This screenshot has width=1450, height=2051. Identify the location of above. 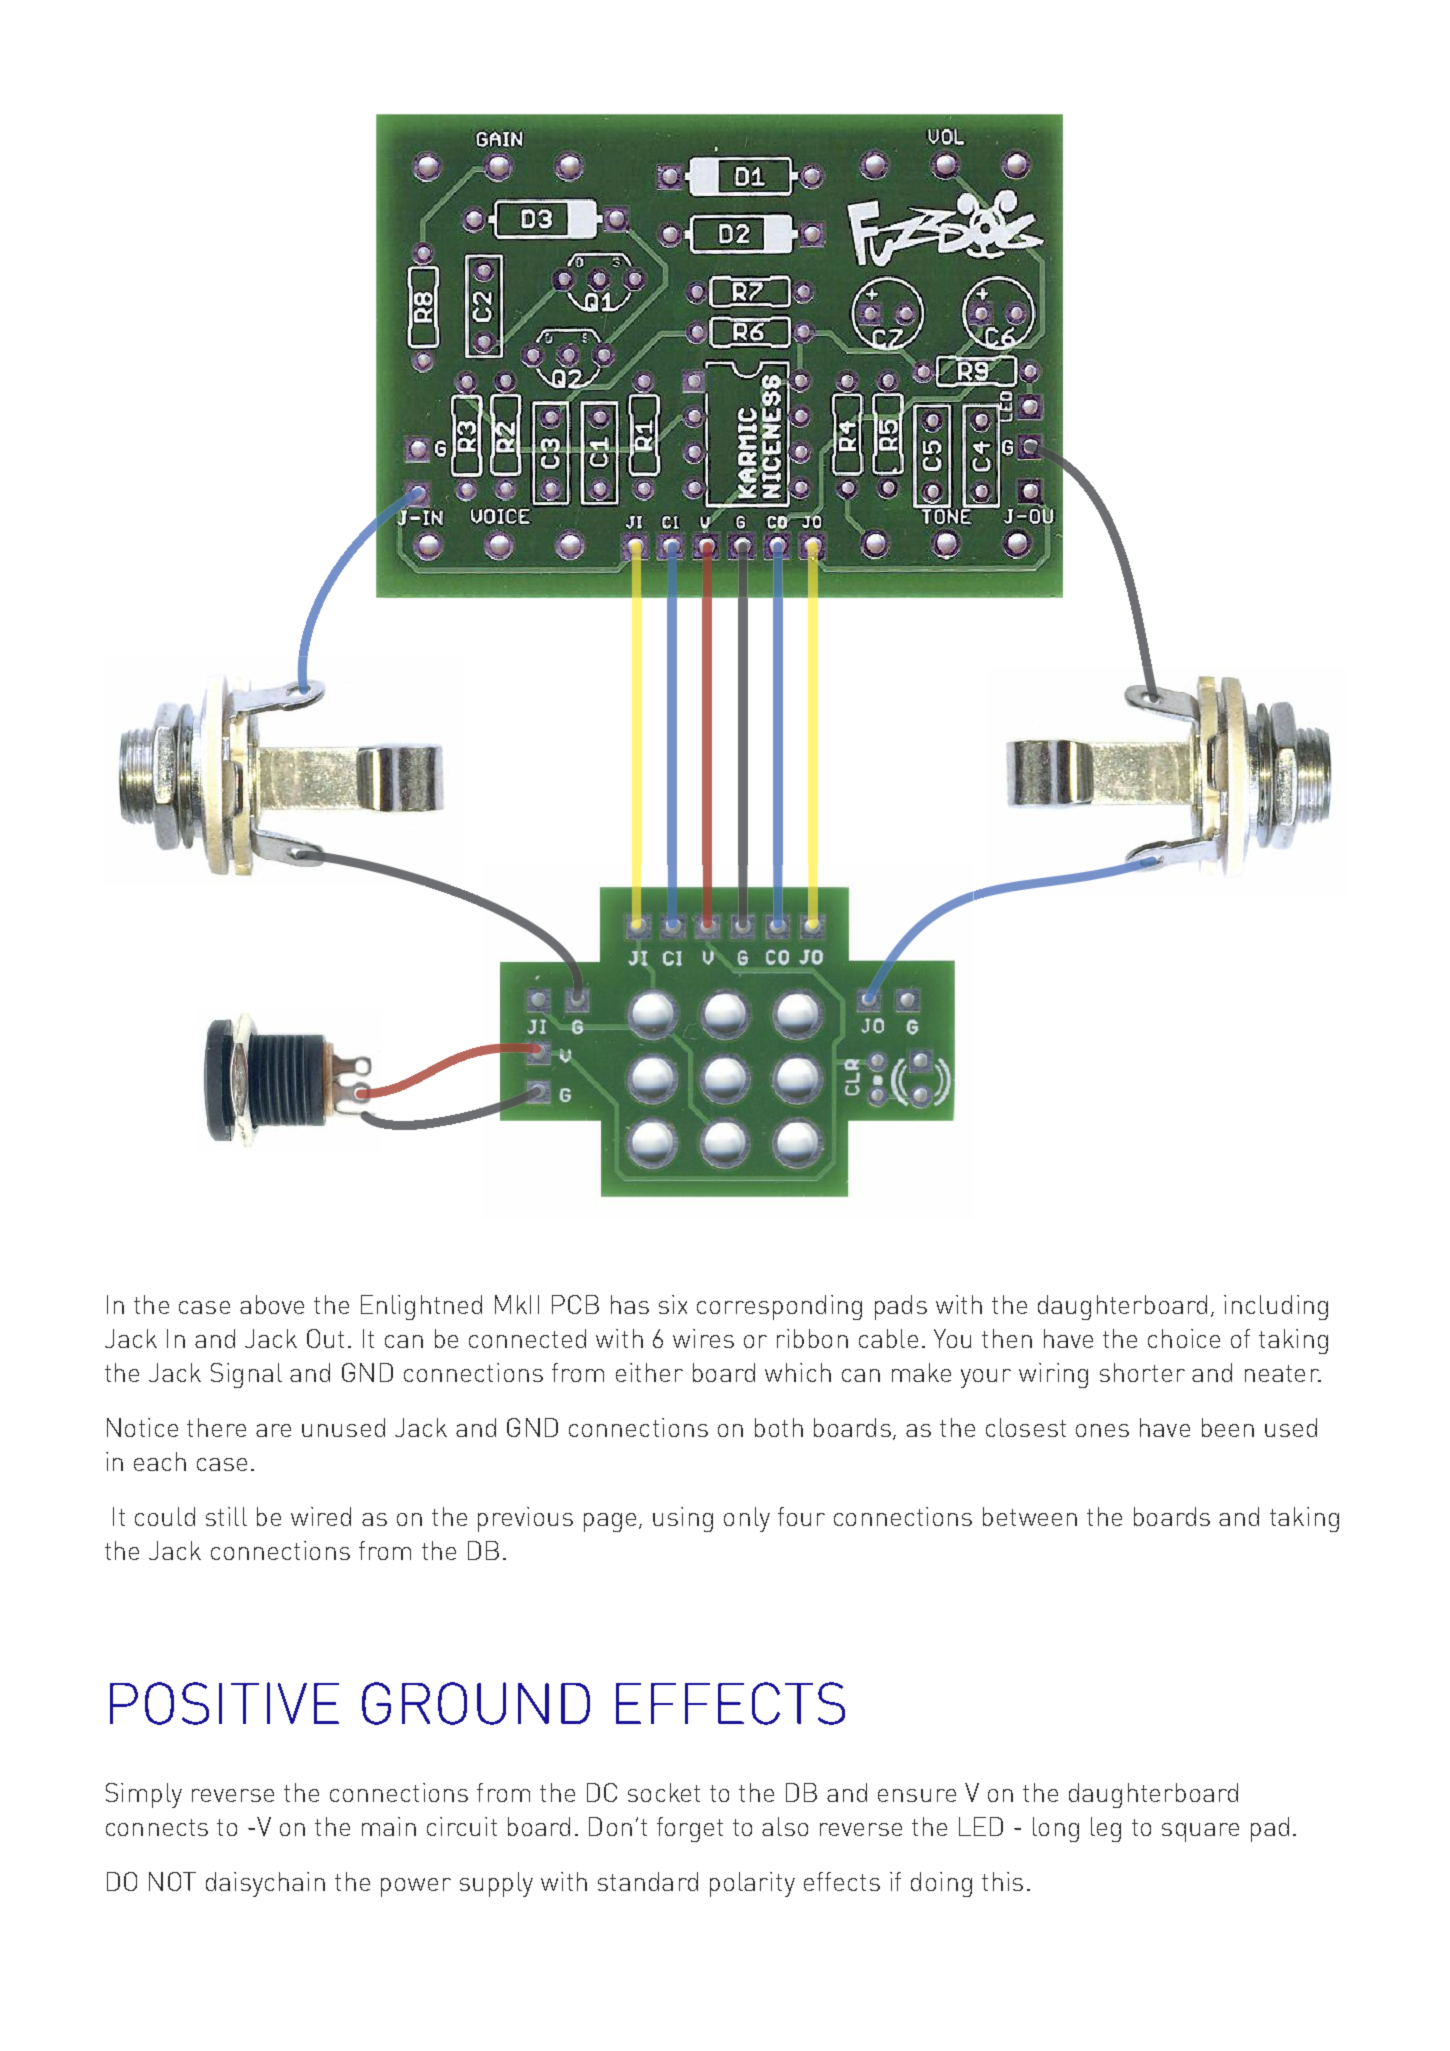
(272, 1304).
